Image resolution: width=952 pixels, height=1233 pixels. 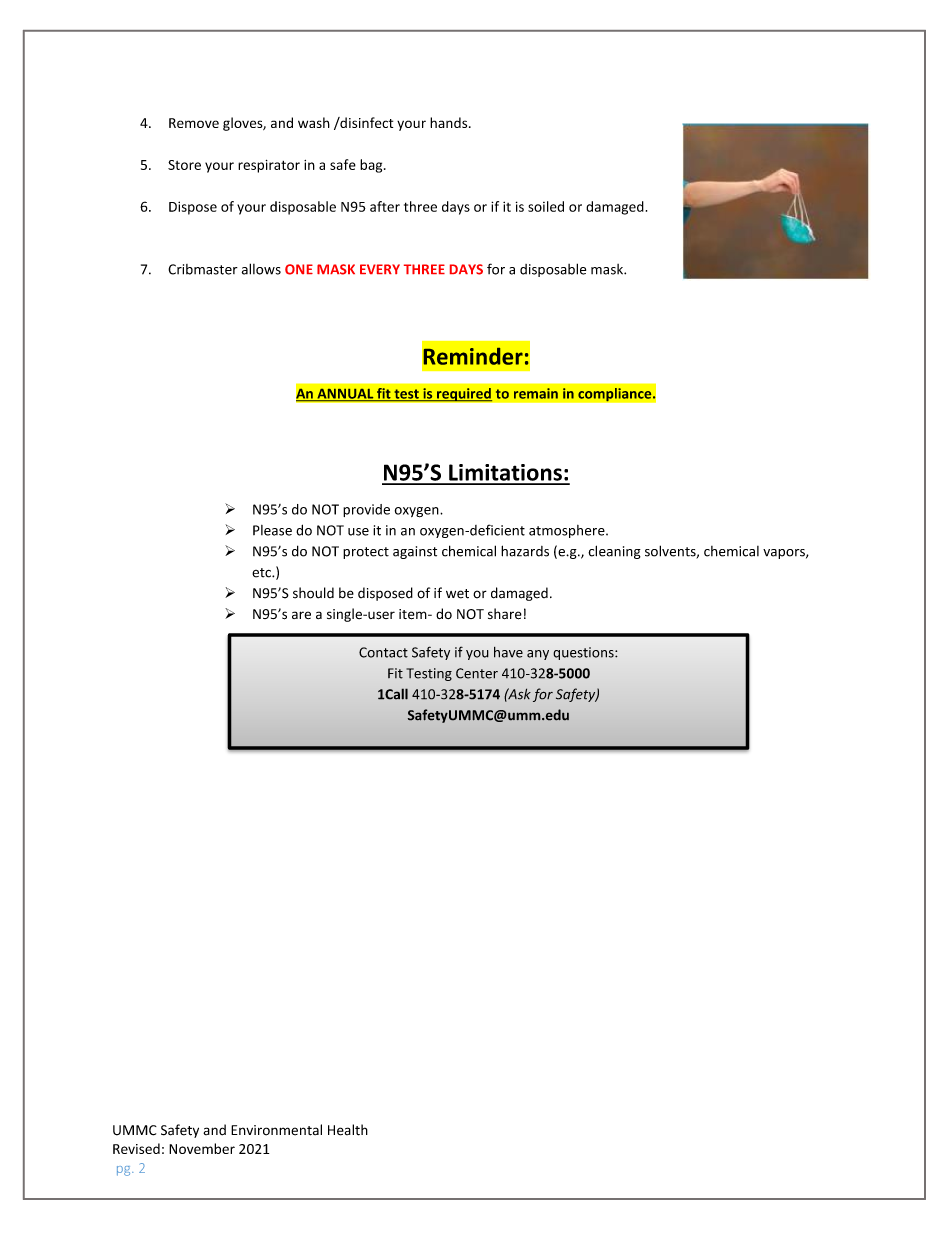 What do you see at coordinates (261, 269) in the image?
I see `allows` at bounding box center [261, 269].
